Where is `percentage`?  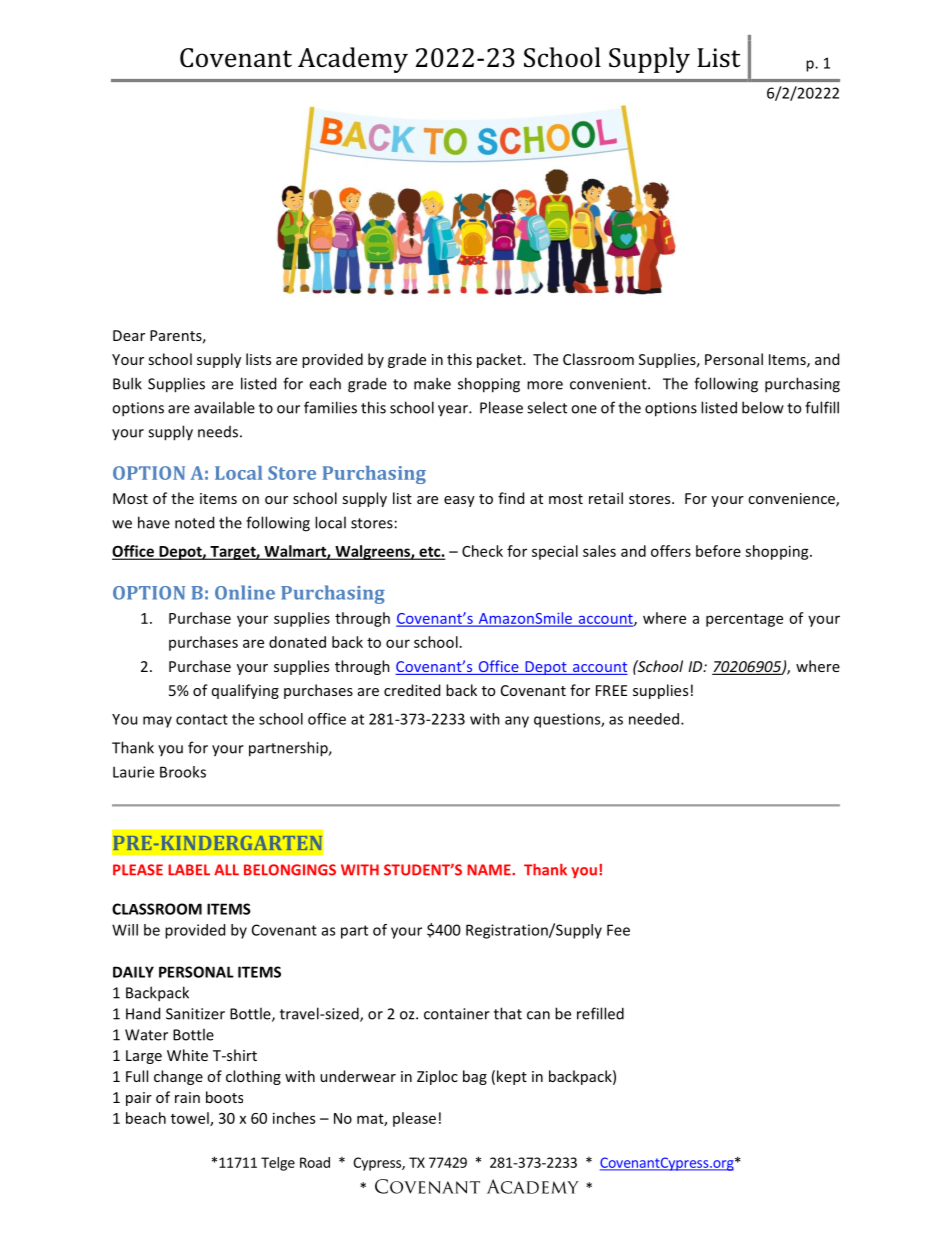 percentage is located at coordinates (744, 620).
